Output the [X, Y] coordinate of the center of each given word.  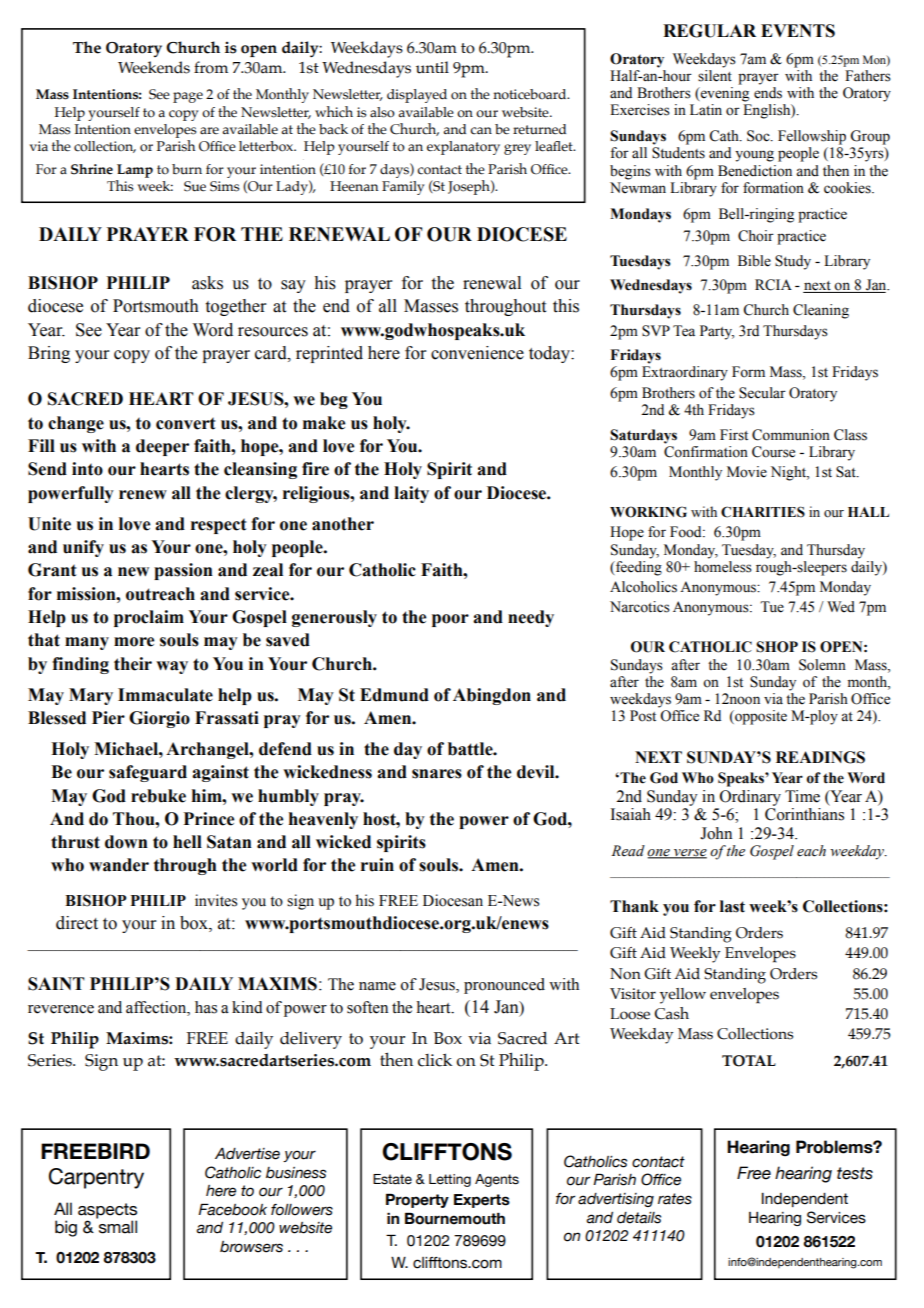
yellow [683, 996]
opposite [760, 717]
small [118, 1227]
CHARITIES [763, 512]
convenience [477, 353]
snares [437, 774]
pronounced [504, 986]
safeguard [148, 773]
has [206, 1007]
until [432, 67]
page [188, 97]
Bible [754, 261]
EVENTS [798, 31]
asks [207, 283]
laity [411, 494]
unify [83, 548]
